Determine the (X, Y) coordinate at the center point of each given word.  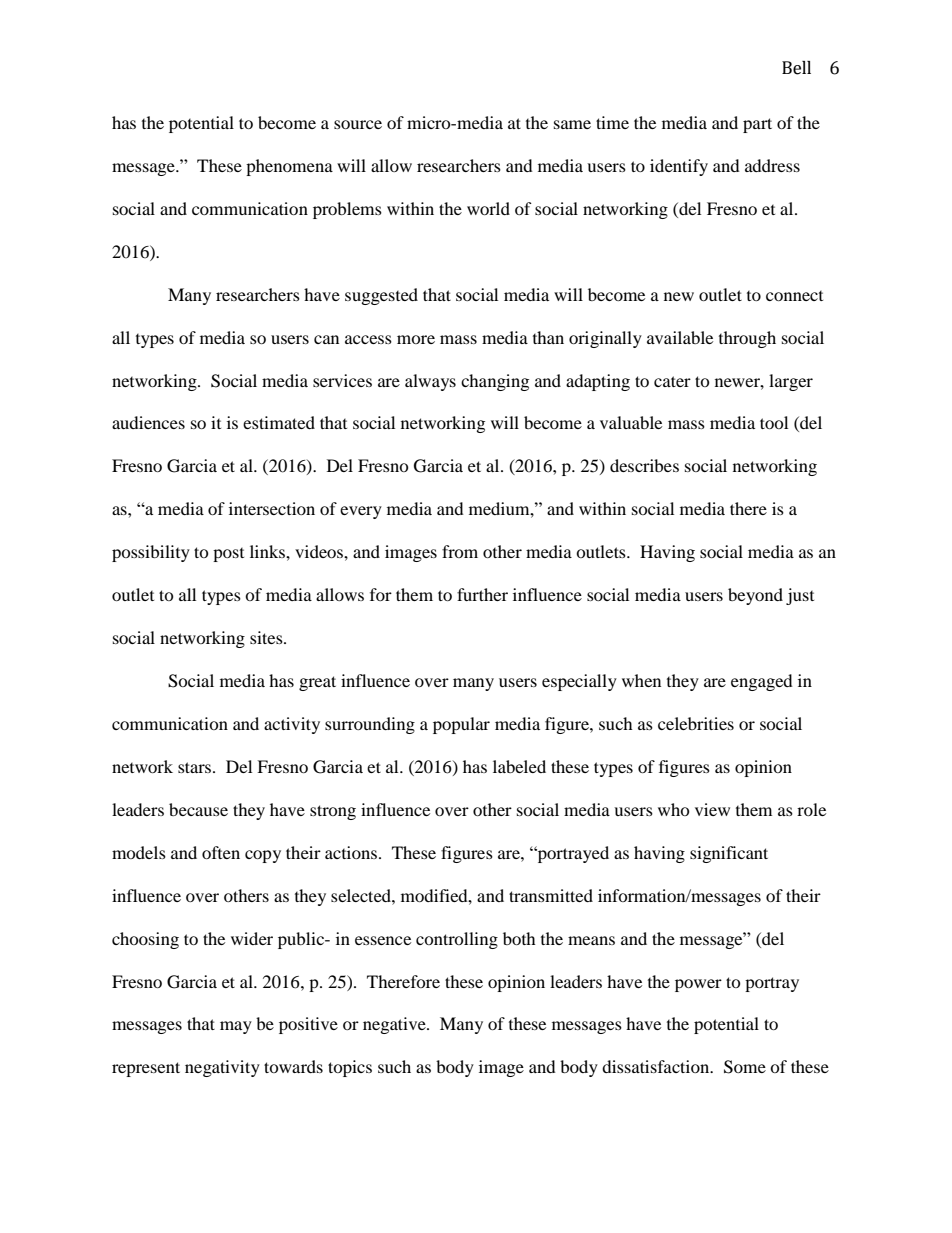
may (236, 1027)
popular (461, 725)
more (416, 339)
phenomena (289, 167)
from (460, 551)
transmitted (551, 895)
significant (729, 854)
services (342, 380)
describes (644, 465)
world (488, 208)
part (757, 125)
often (221, 852)
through (747, 339)
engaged (762, 682)
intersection (272, 508)
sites (267, 637)
